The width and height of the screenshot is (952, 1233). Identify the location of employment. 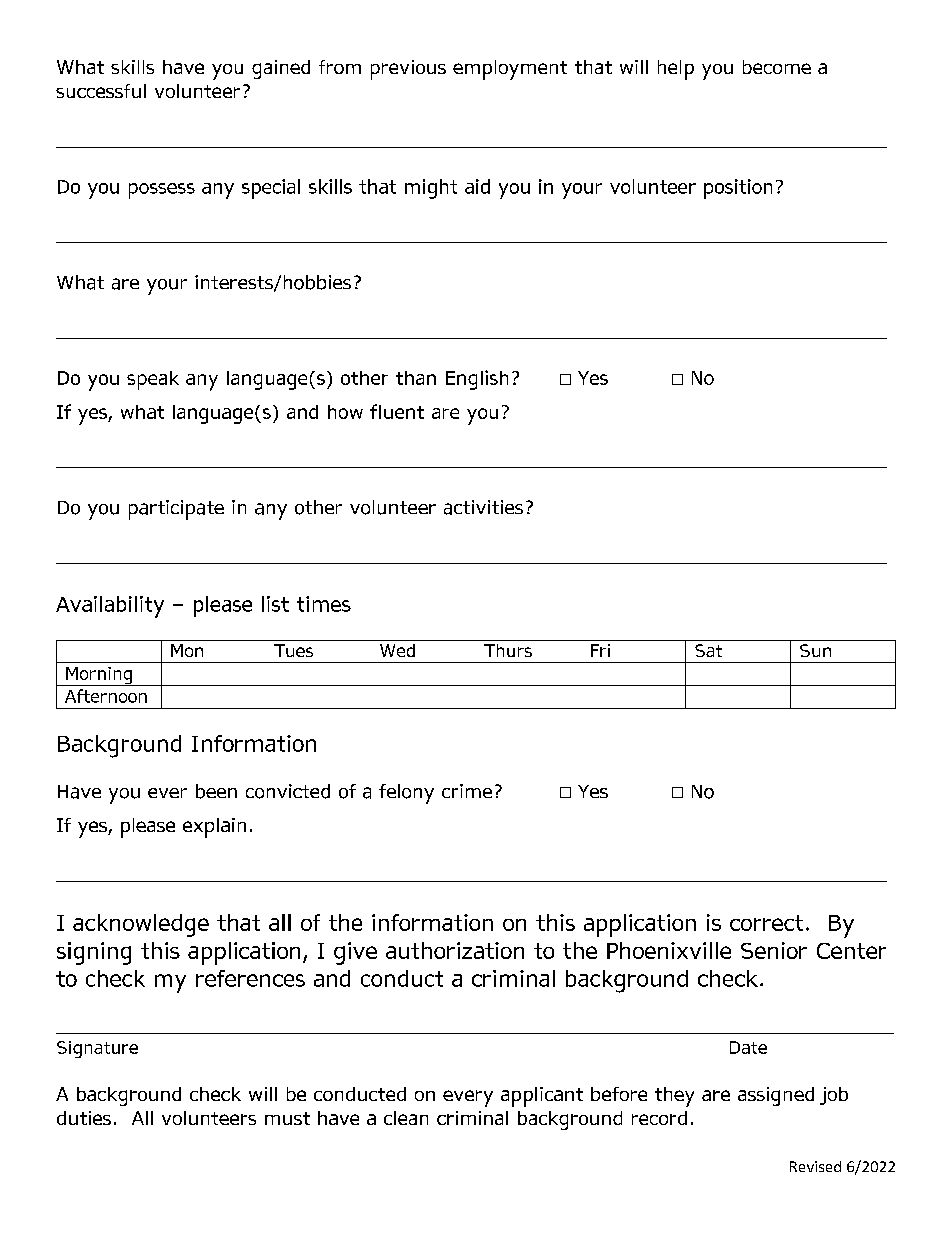
(510, 70).
